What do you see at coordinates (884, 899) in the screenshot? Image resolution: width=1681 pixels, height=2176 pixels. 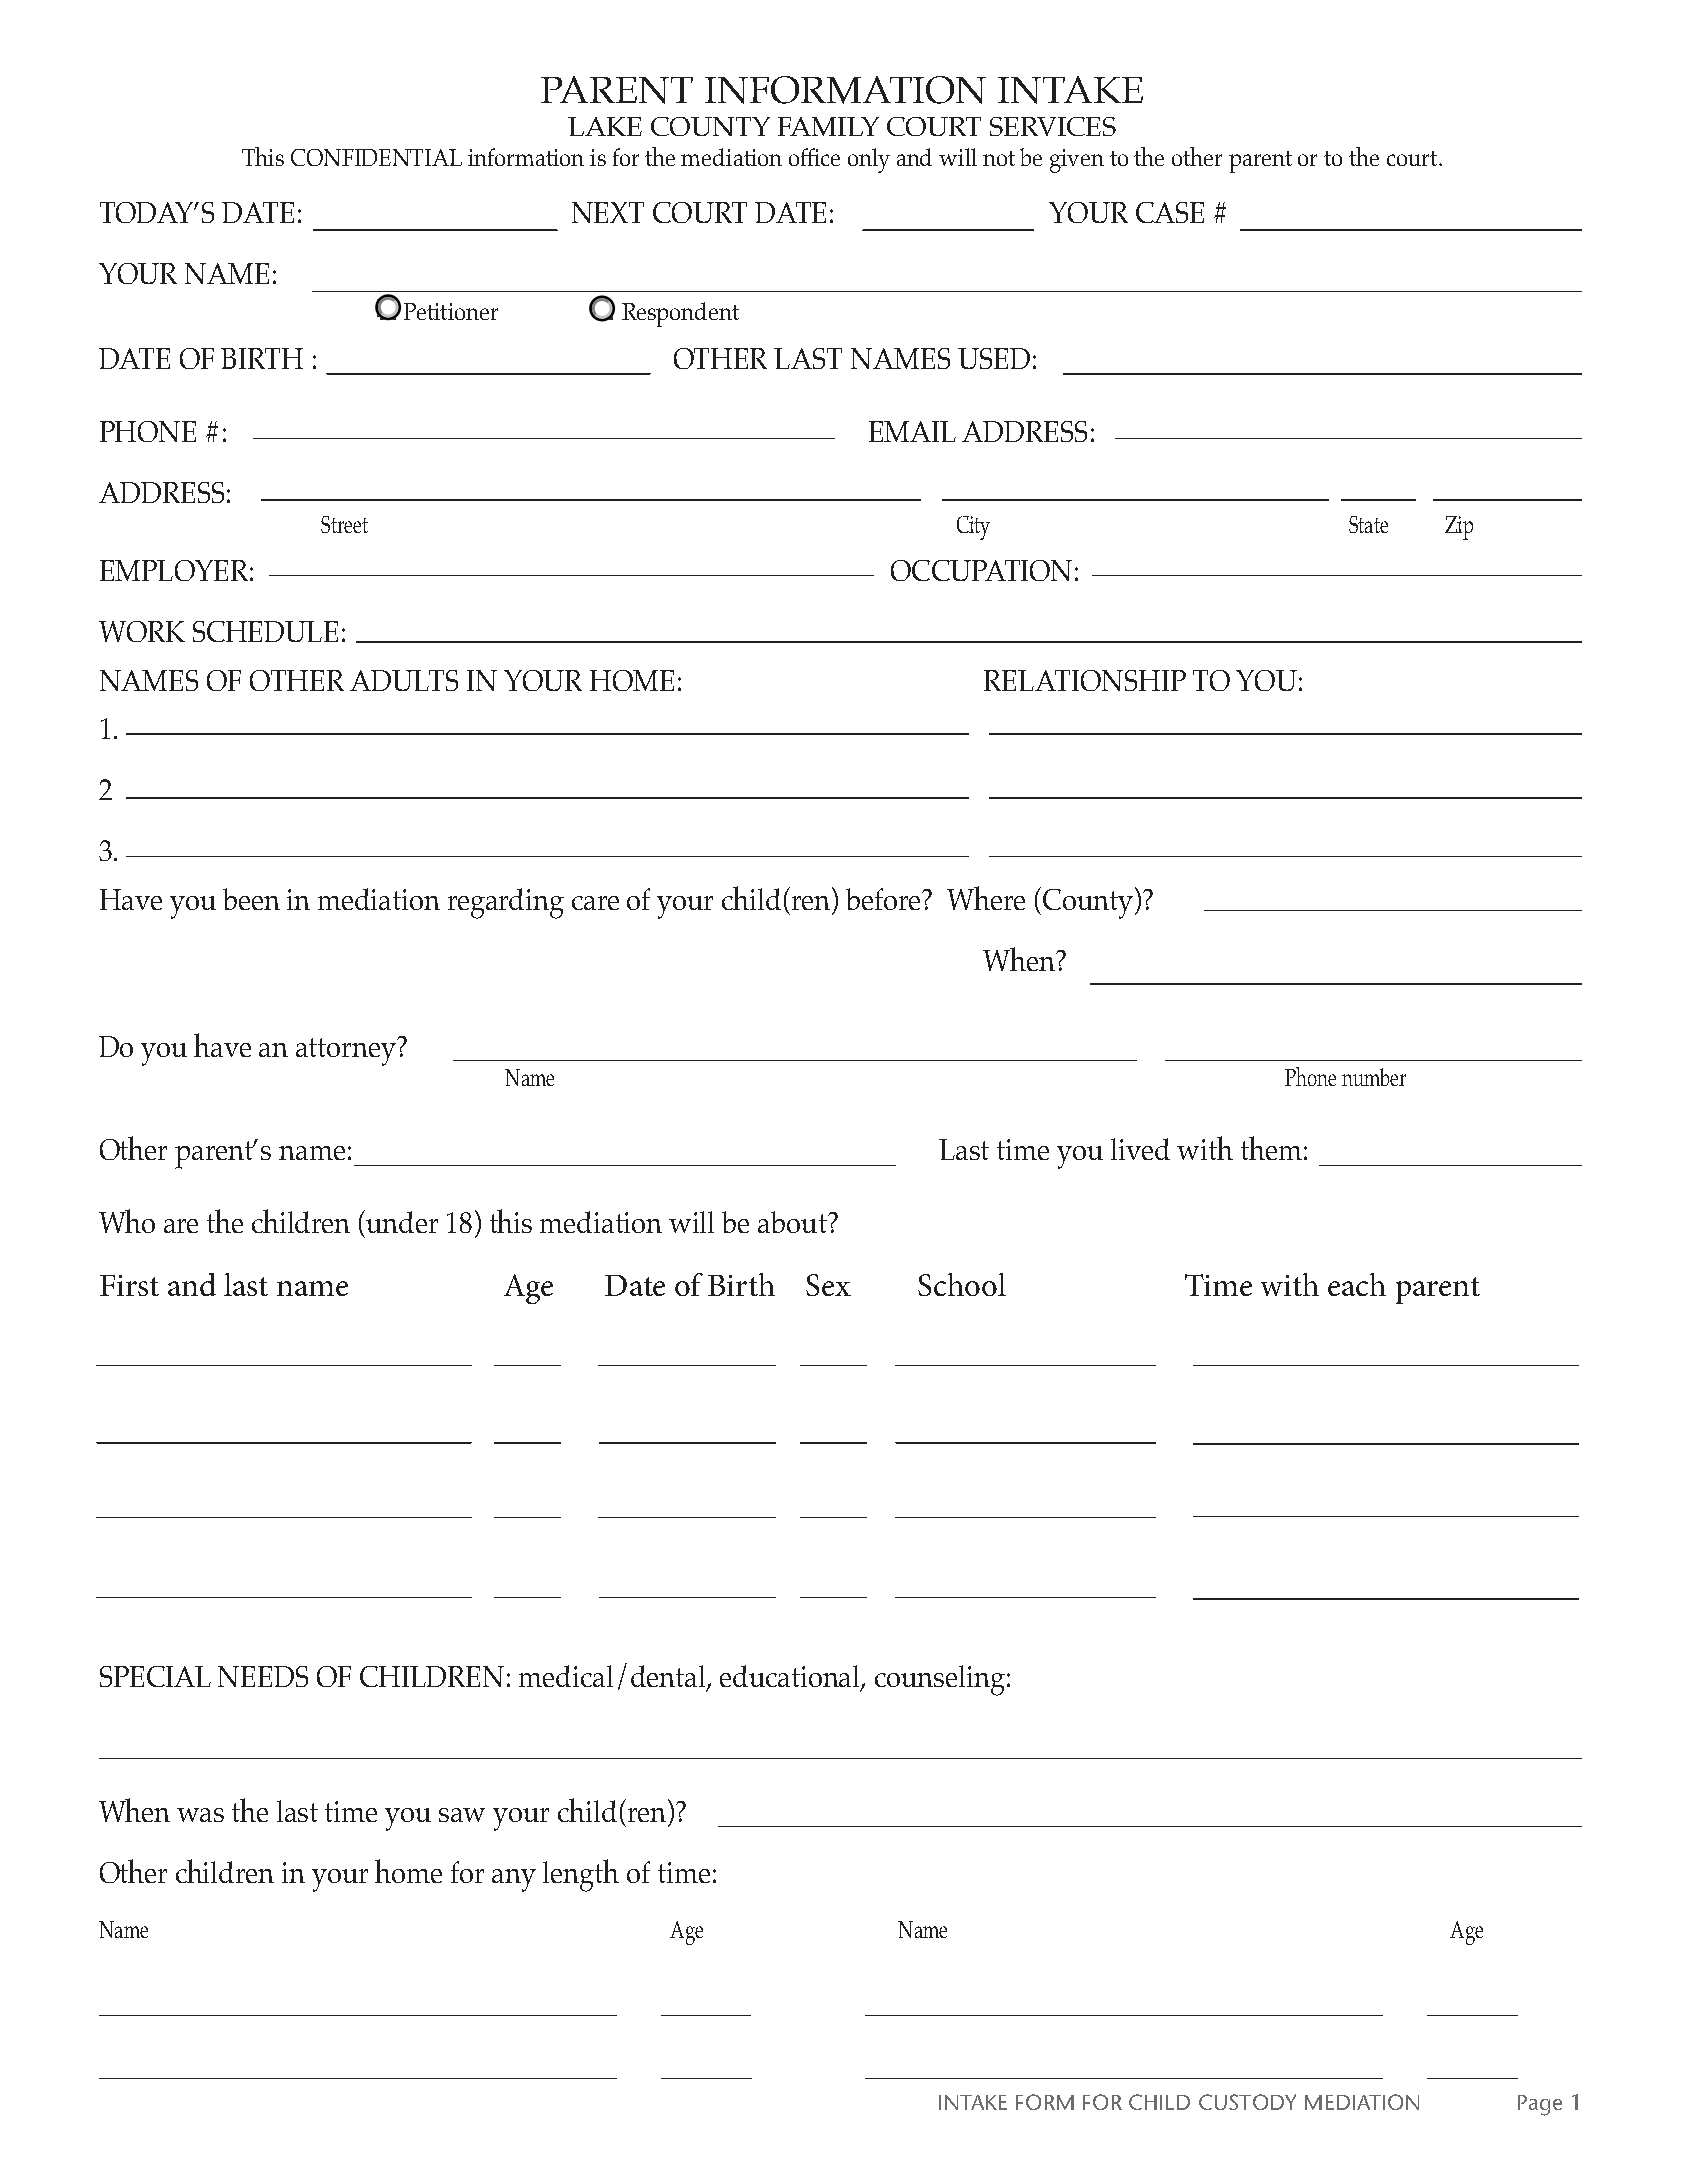 I see `before` at bounding box center [884, 899].
